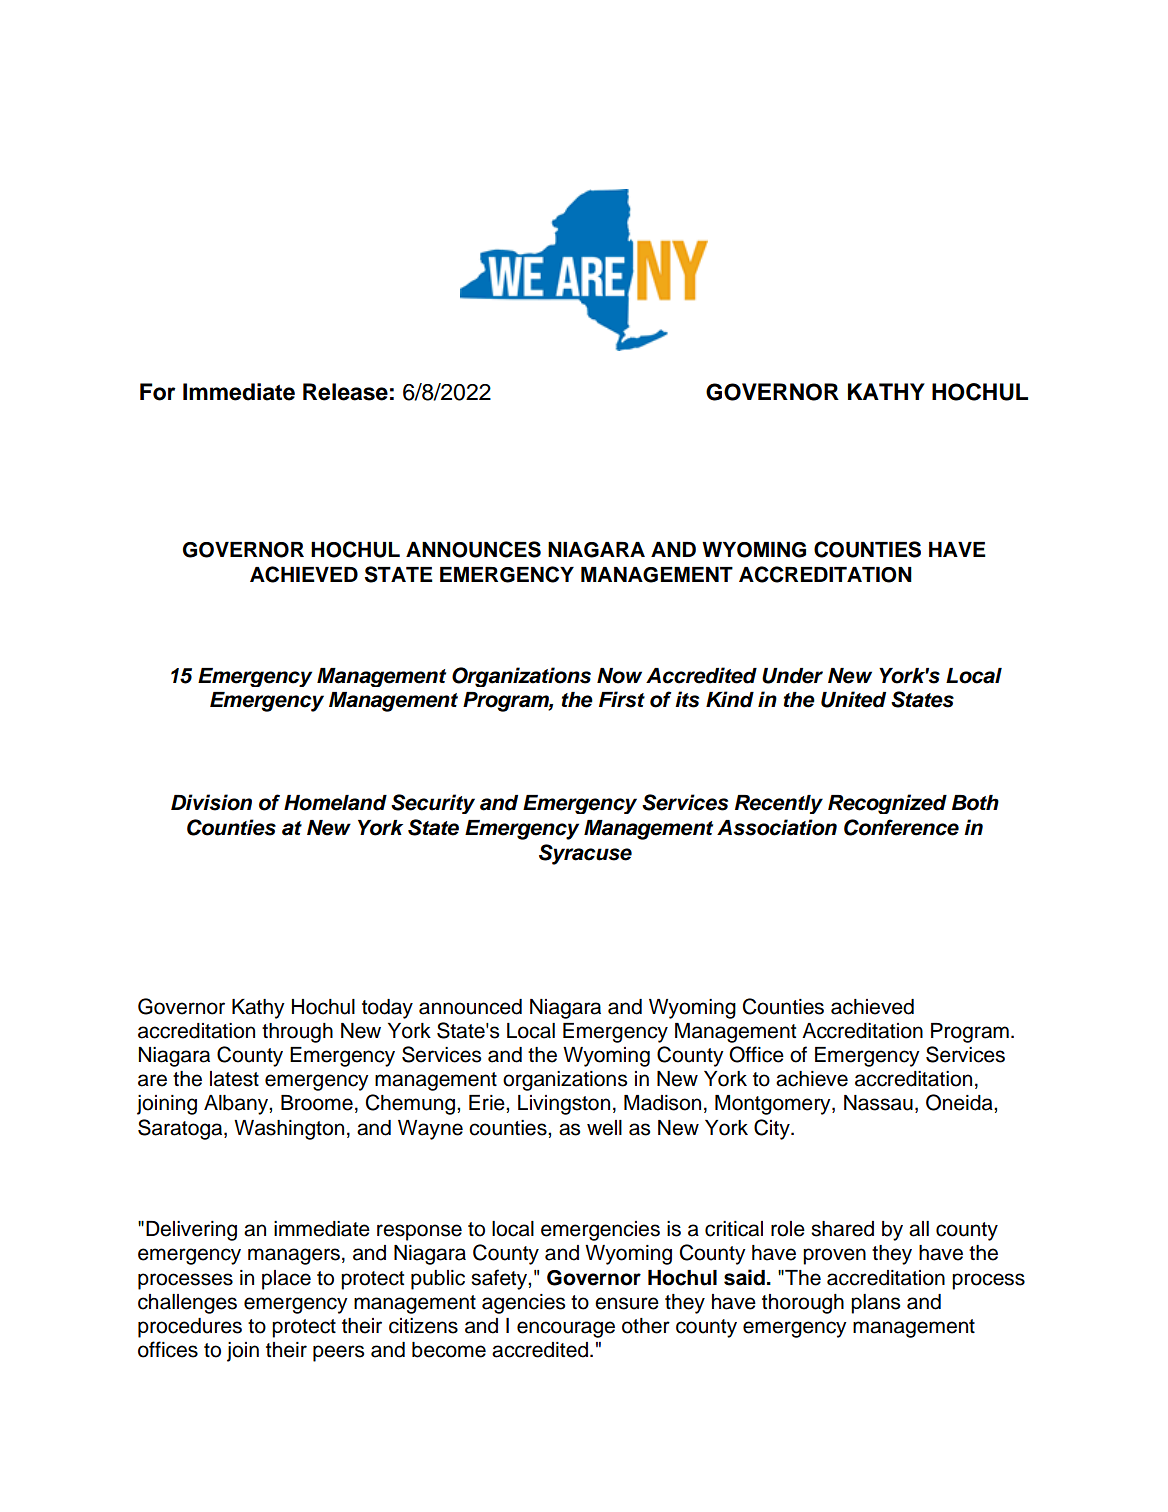 Image resolution: width=1168 pixels, height=1512 pixels. I want to click on Release, so click(345, 392).
